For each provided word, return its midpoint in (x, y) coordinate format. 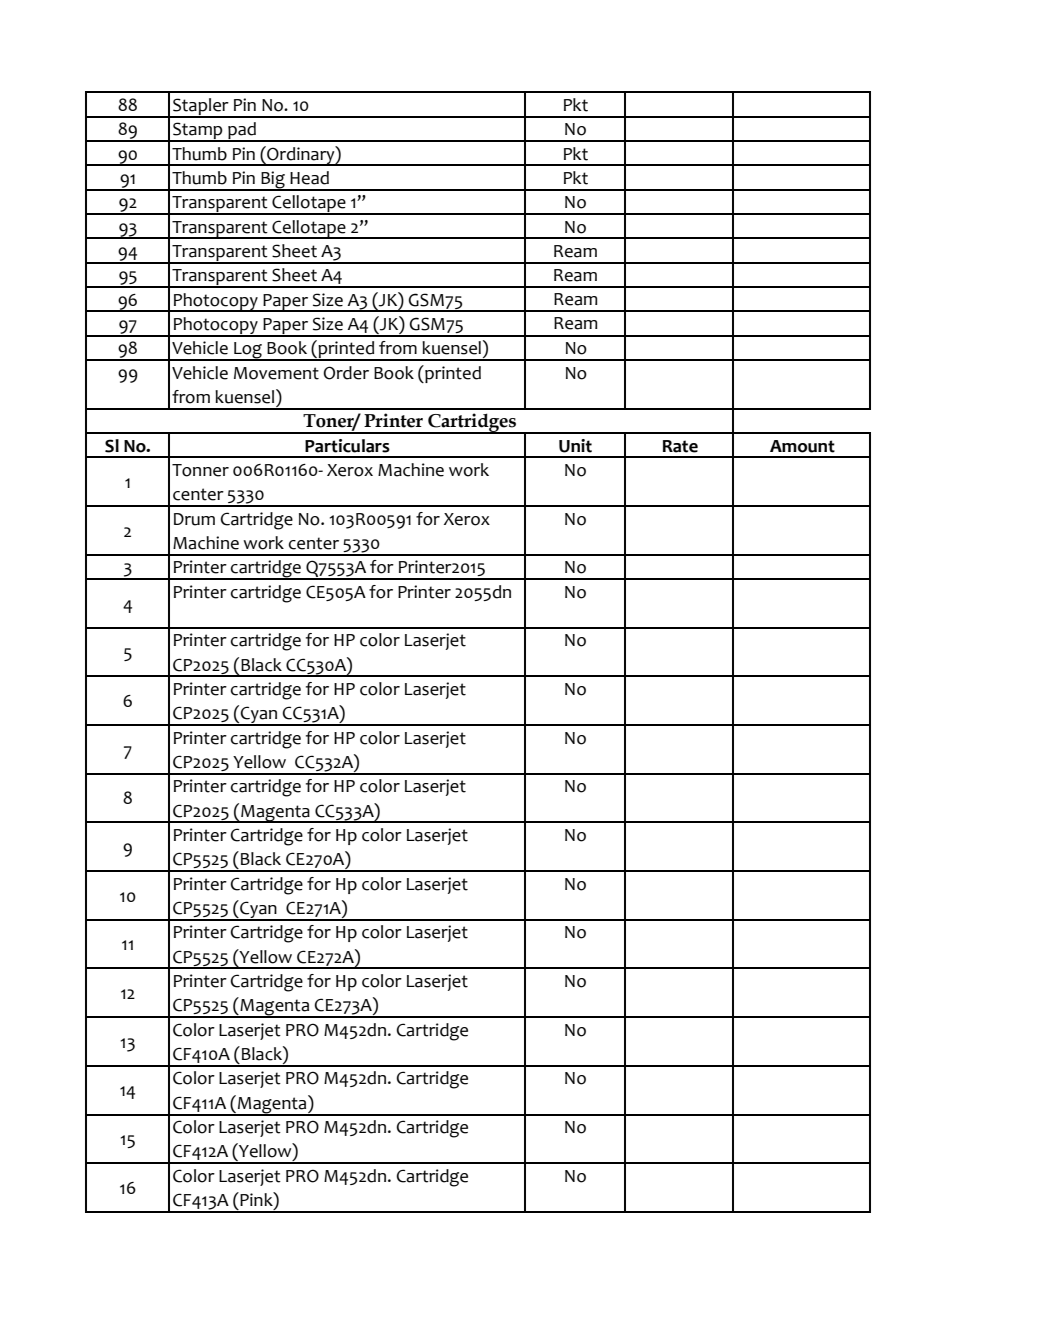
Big (273, 181)
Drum (194, 519)
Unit (575, 446)
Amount (802, 446)
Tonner (200, 470)
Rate (680, 446)
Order (346, 373)
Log (248, 351)
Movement (276, 373)
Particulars (347, 446)
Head (309, 178)
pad (242, 132)
